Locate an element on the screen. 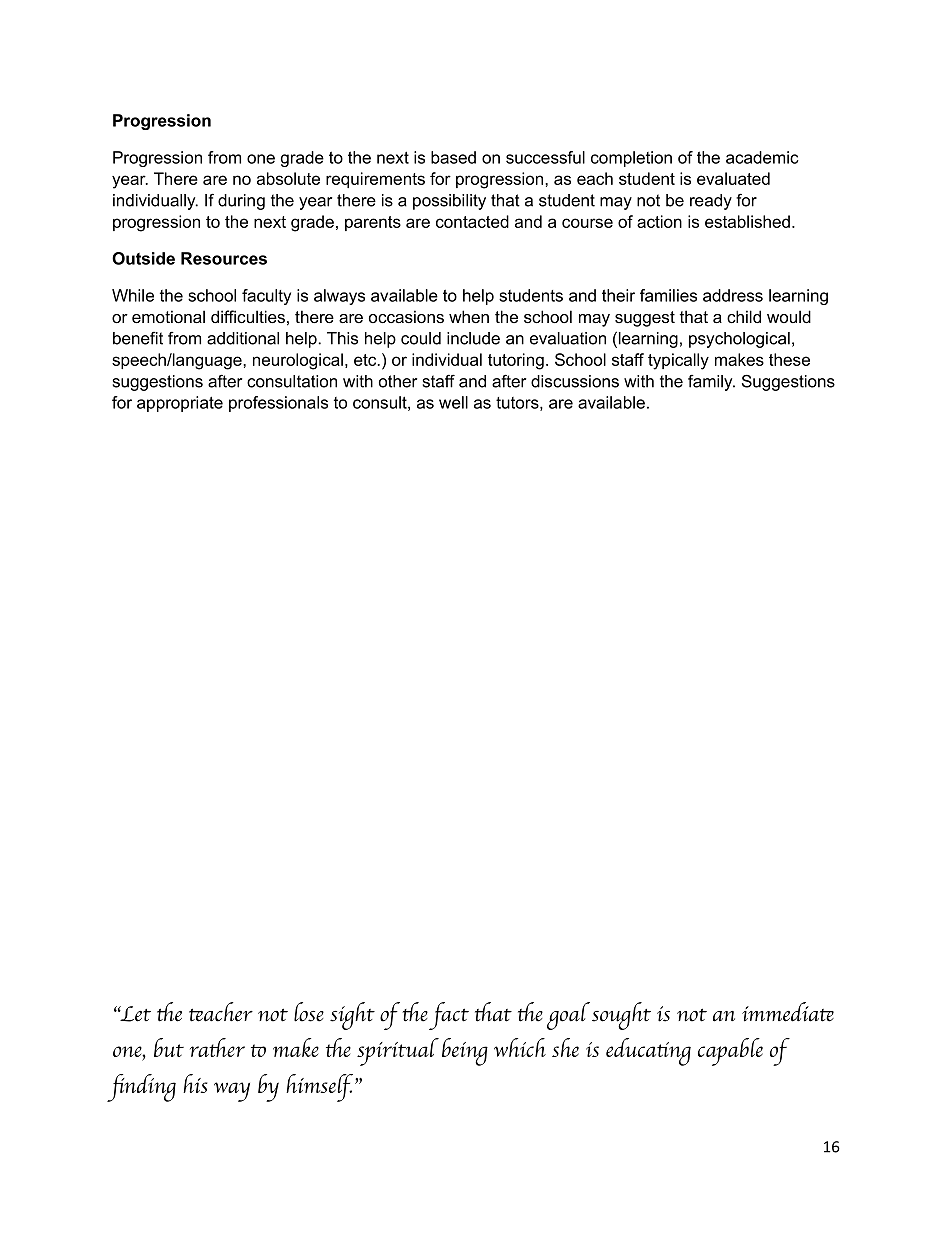  appropriate is located at coordinates (180, 404).
